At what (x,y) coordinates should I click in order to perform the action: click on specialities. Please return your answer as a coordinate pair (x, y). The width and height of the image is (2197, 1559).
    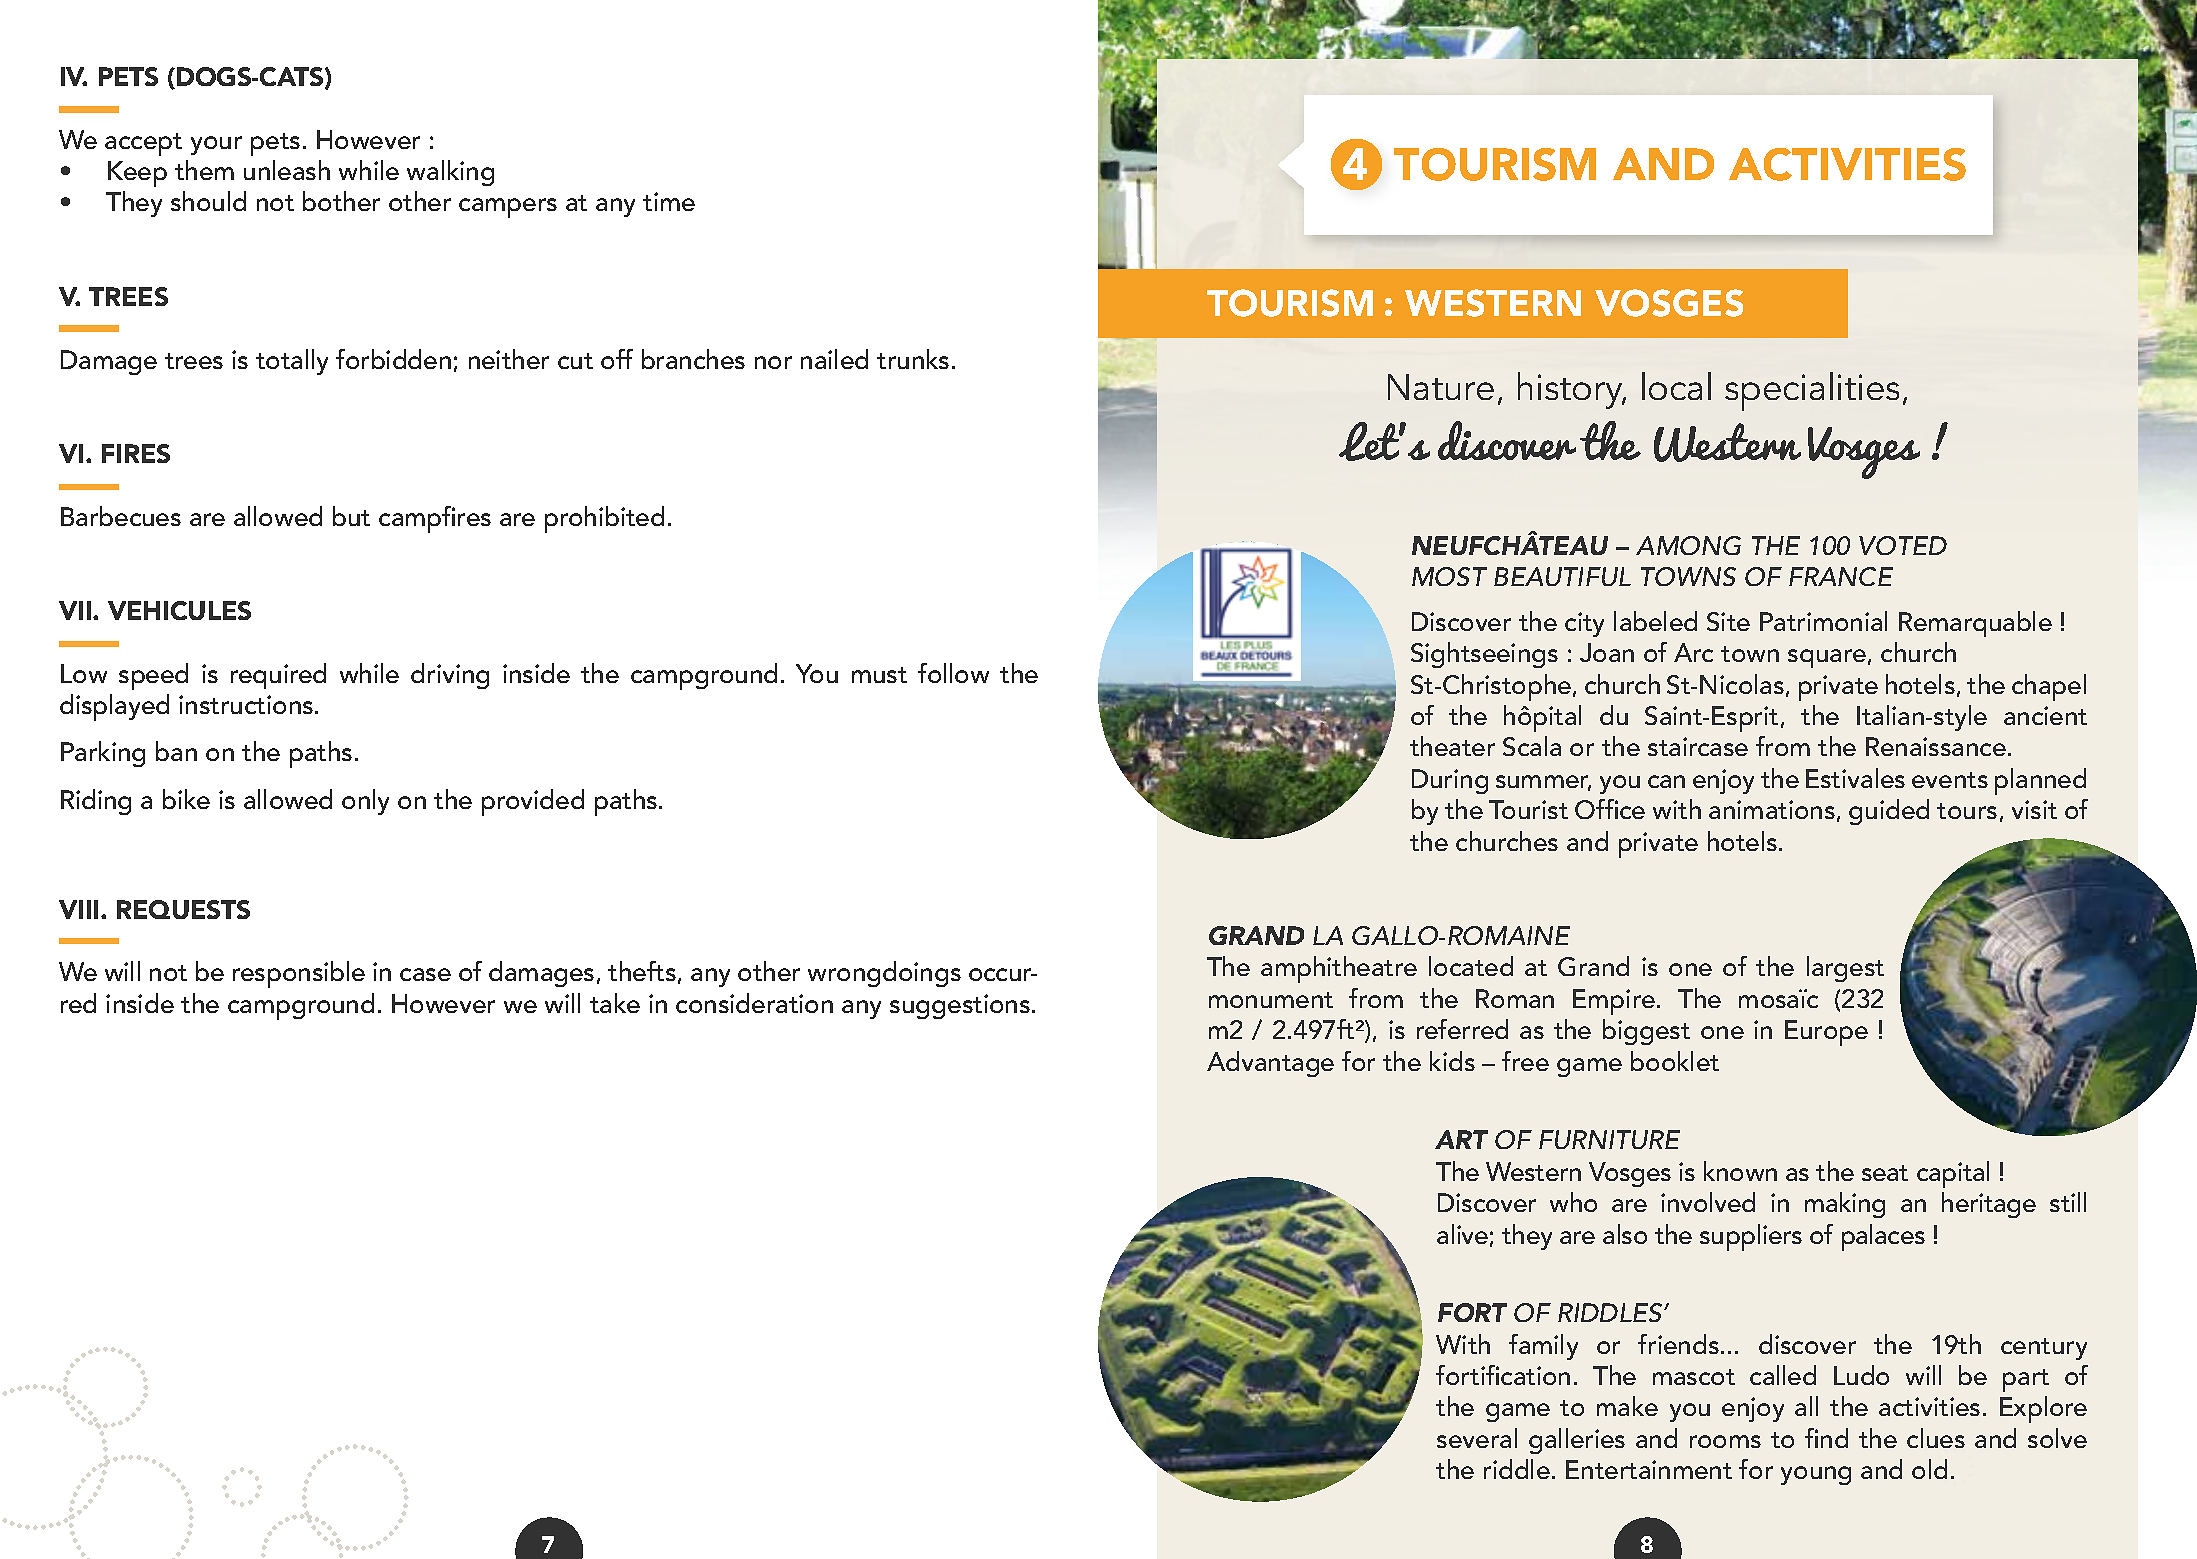
    Looking at the image, I should click on (1812, 391).
